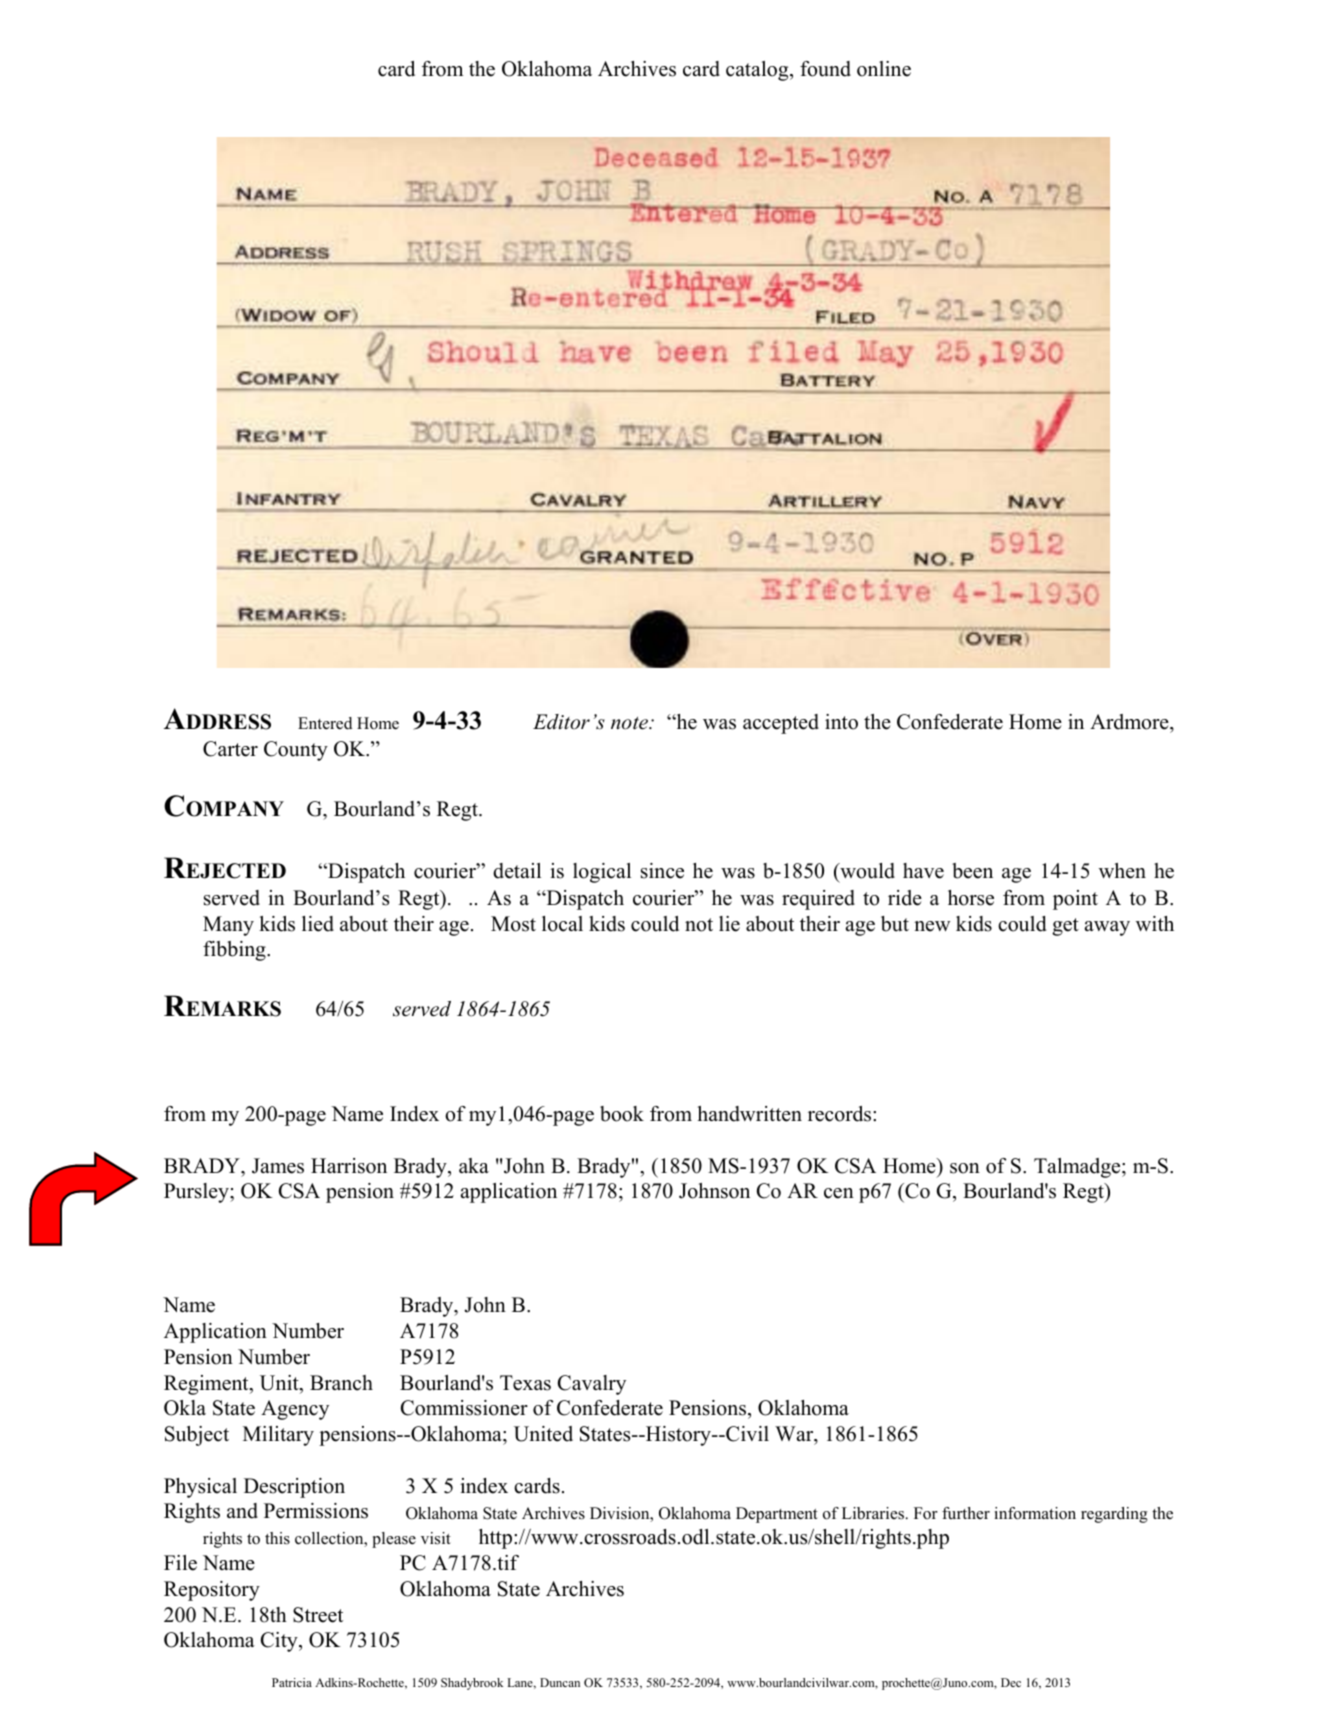 The height and width of the image is (1733, 1339). Describe the element at coordinates (560, 1682) in the image. I see `Duncan` at that location.
